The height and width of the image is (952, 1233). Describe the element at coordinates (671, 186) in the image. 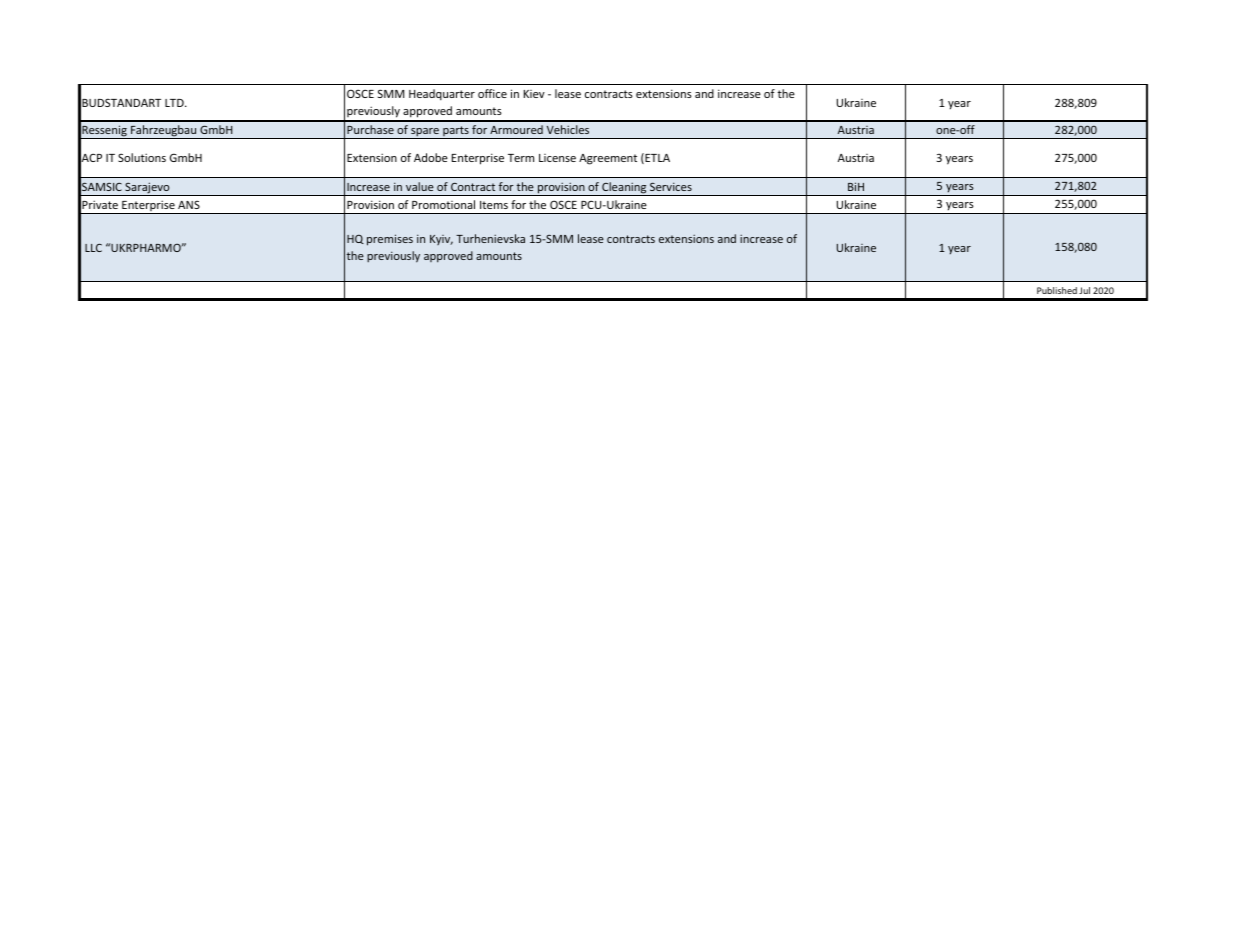

I see `Services` at that location.
